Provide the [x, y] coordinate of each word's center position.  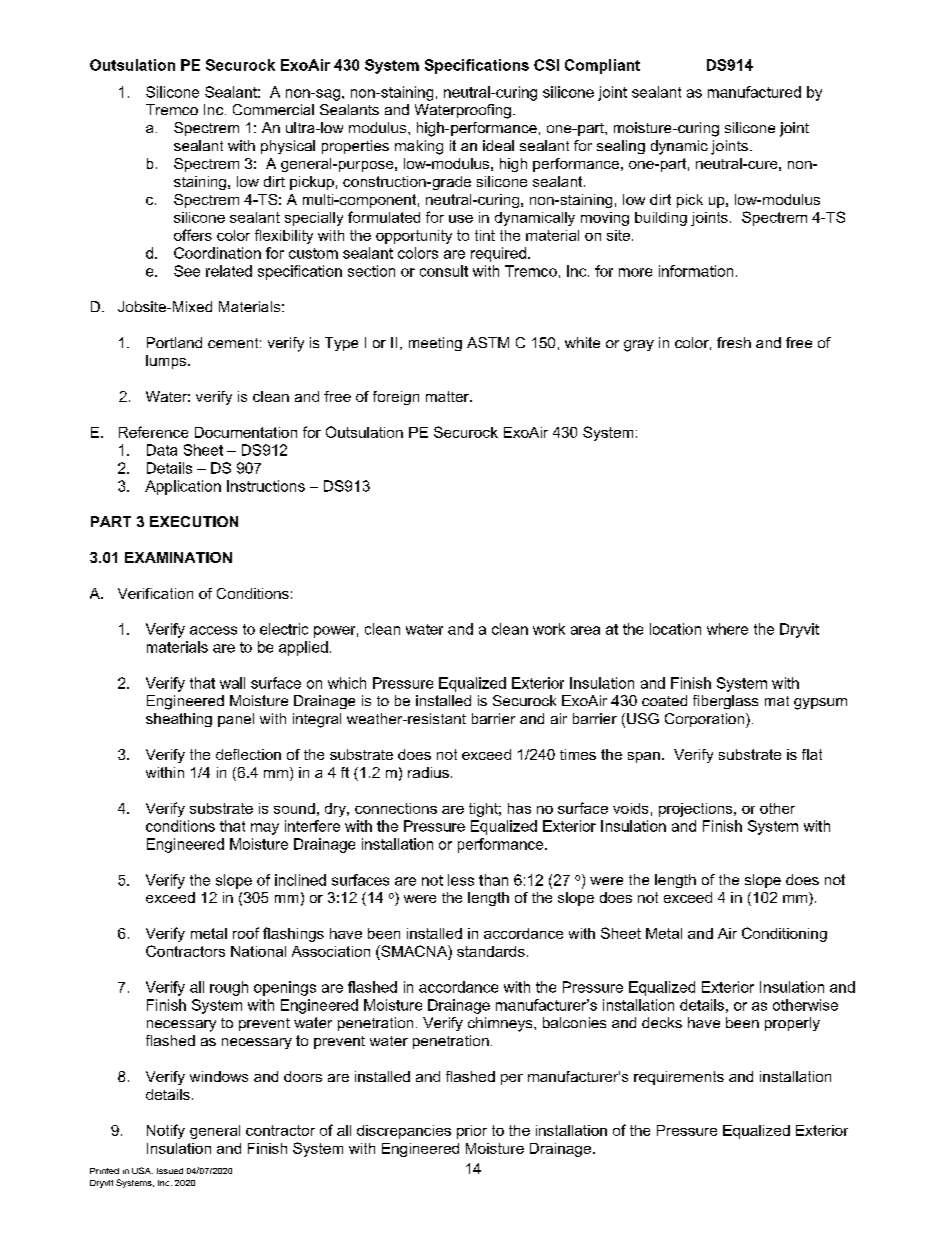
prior [472, 1132]
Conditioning [784, 934]
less [461, 880]
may [265, 829]
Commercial [273, 109]
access [213, 630]
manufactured [754, 92]
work [549, 629]
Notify [166, 1131]
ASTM [488, 342]
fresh [734, 342]
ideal [498, 145]
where [727, 629]
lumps [167, 362]
